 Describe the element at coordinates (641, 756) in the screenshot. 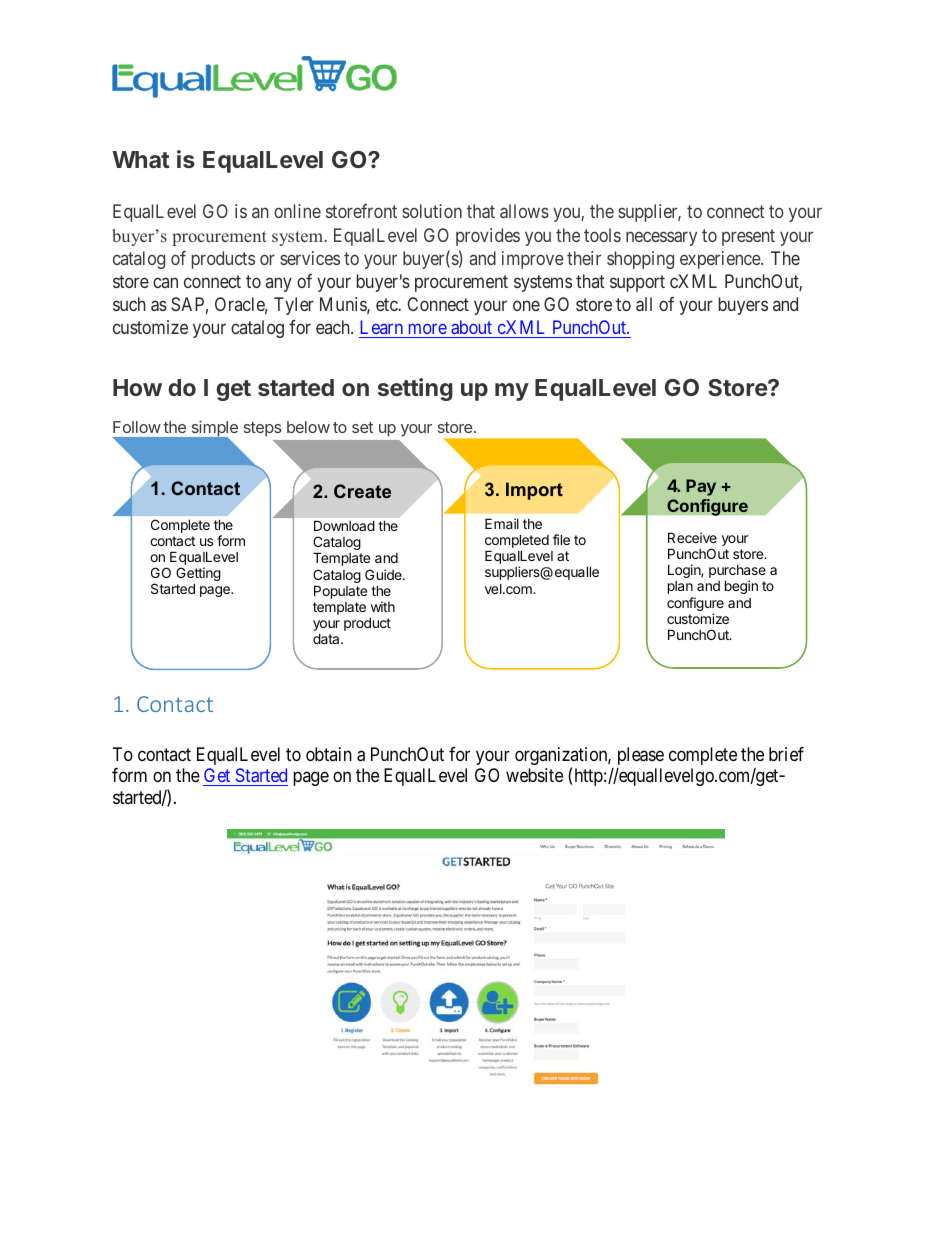

I see `please` at that location.
